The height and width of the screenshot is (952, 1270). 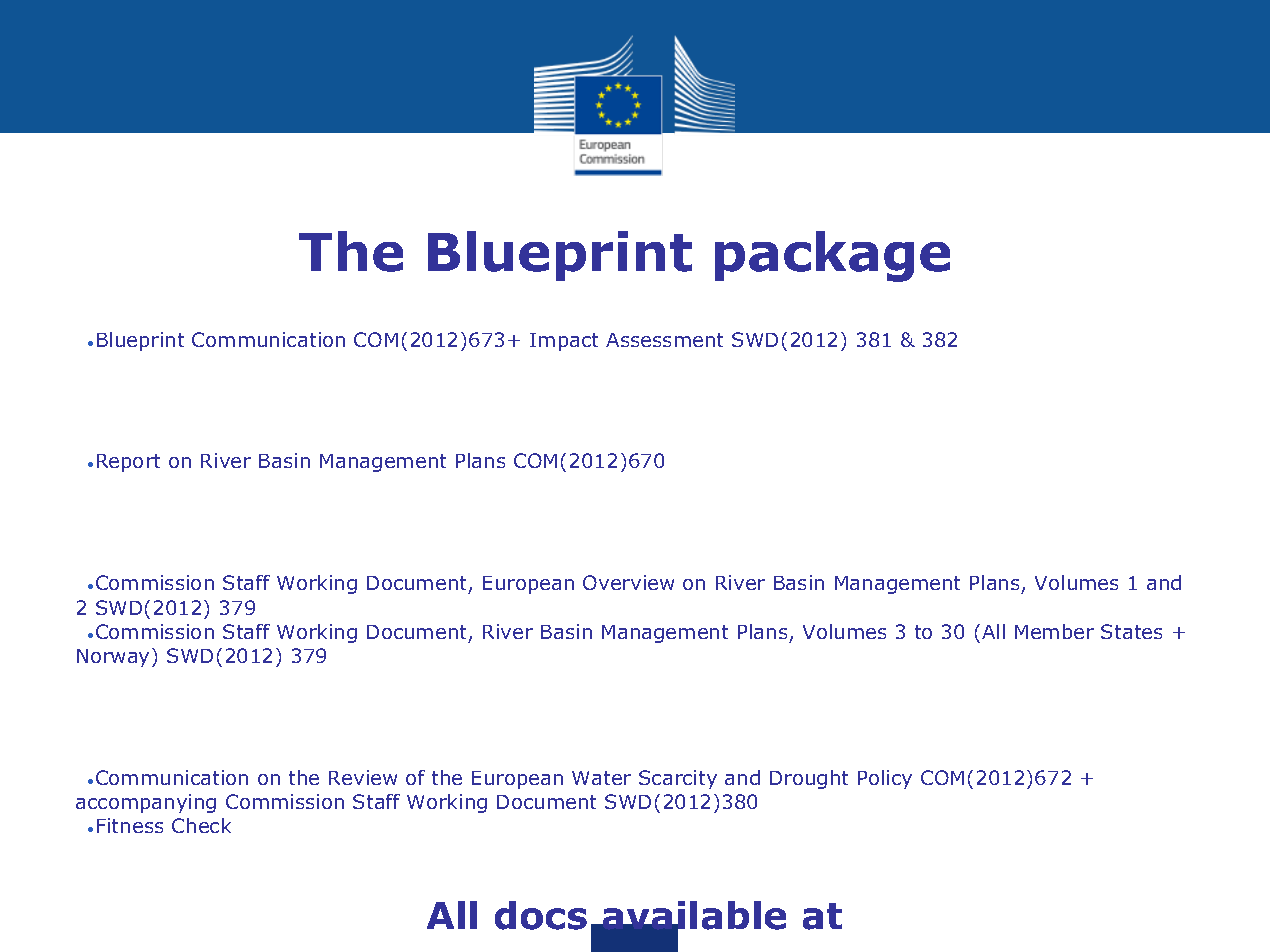 What do you see at coordinates (664, 340) in the screenshot?
I see `Assessment` at bounding box center [664, 340].
